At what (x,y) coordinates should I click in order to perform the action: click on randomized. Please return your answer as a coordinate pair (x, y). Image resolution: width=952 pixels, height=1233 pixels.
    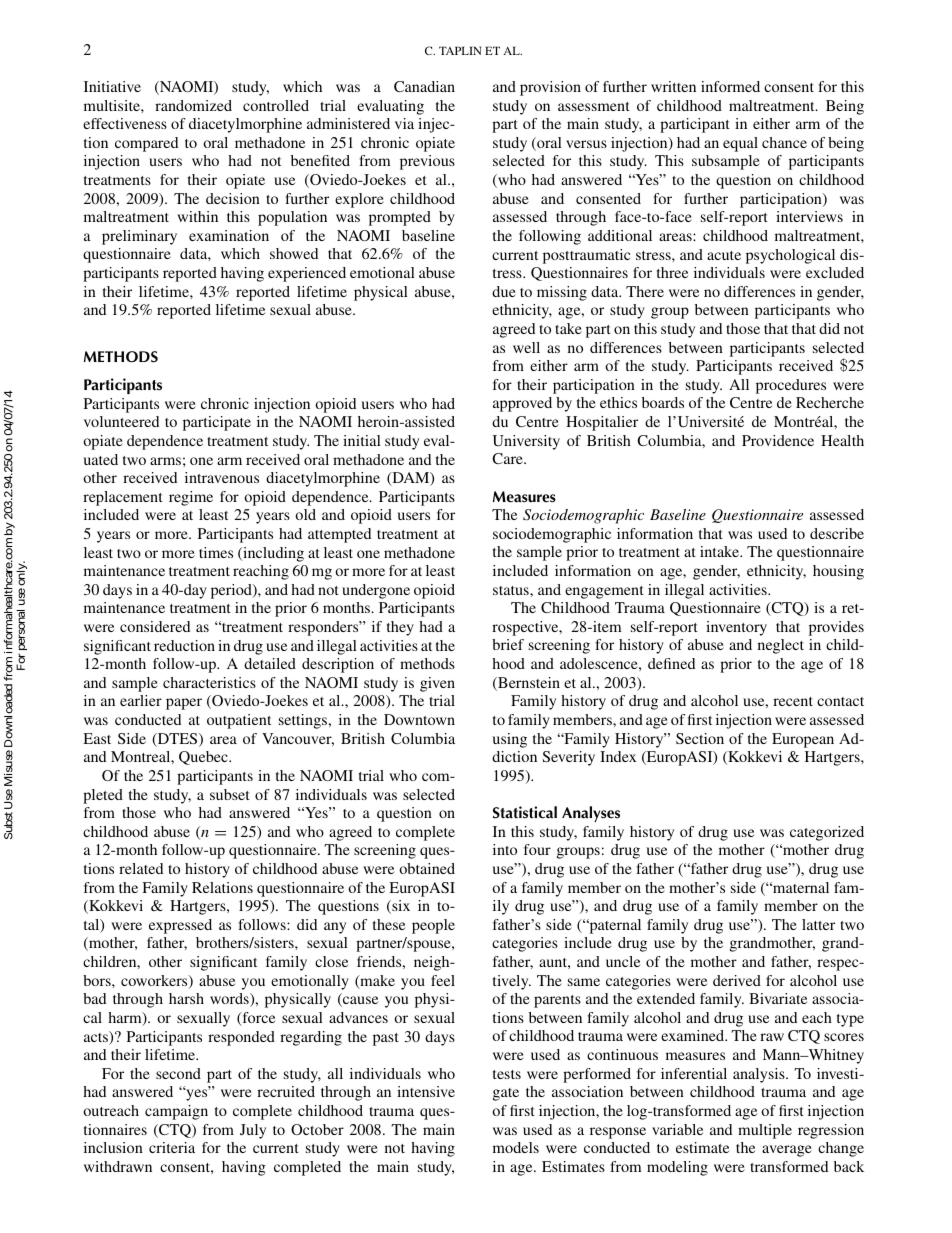
    Looking at the image, I should click on (193, 105).
